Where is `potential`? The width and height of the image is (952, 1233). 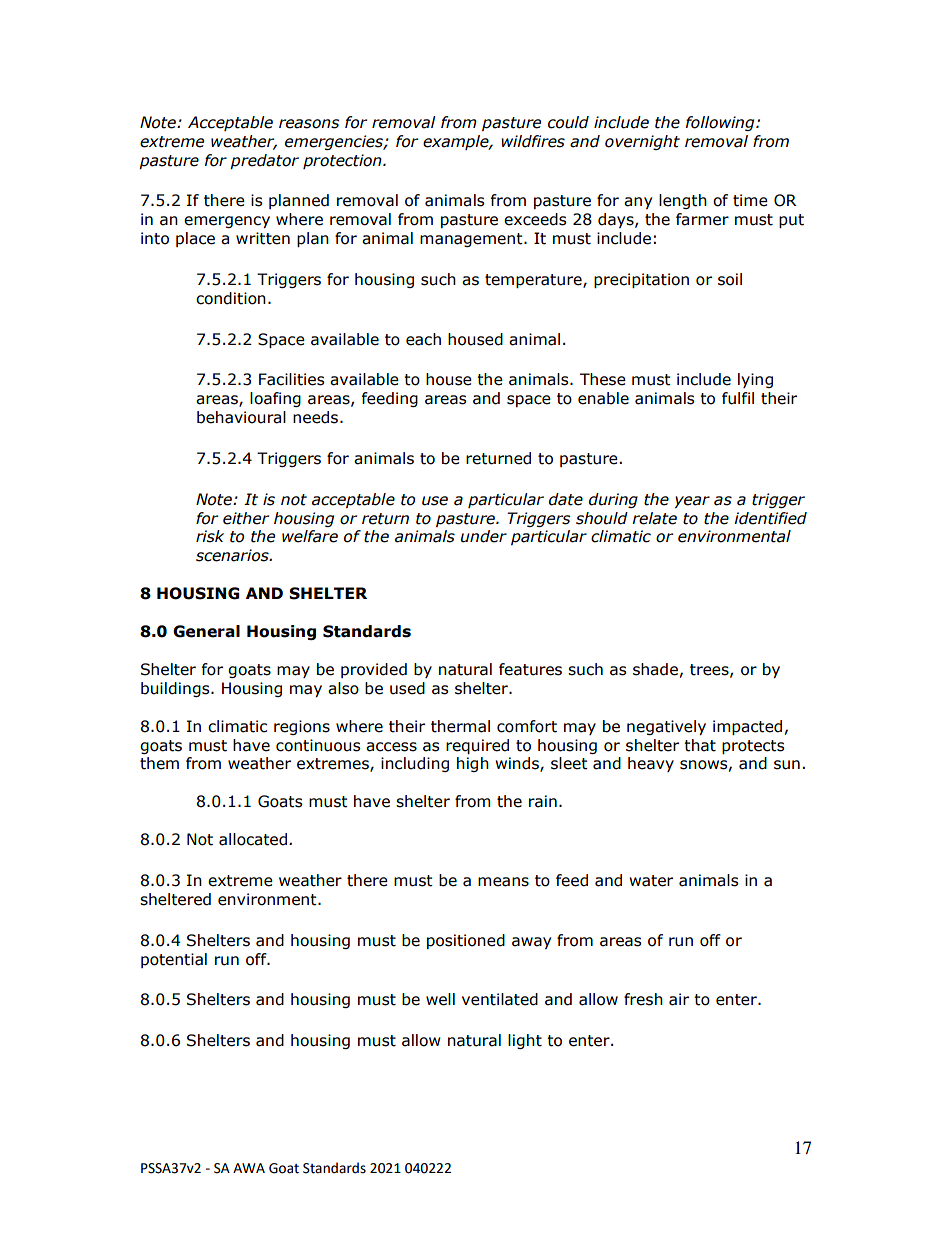 potential is located at coordinates (174, 960).
